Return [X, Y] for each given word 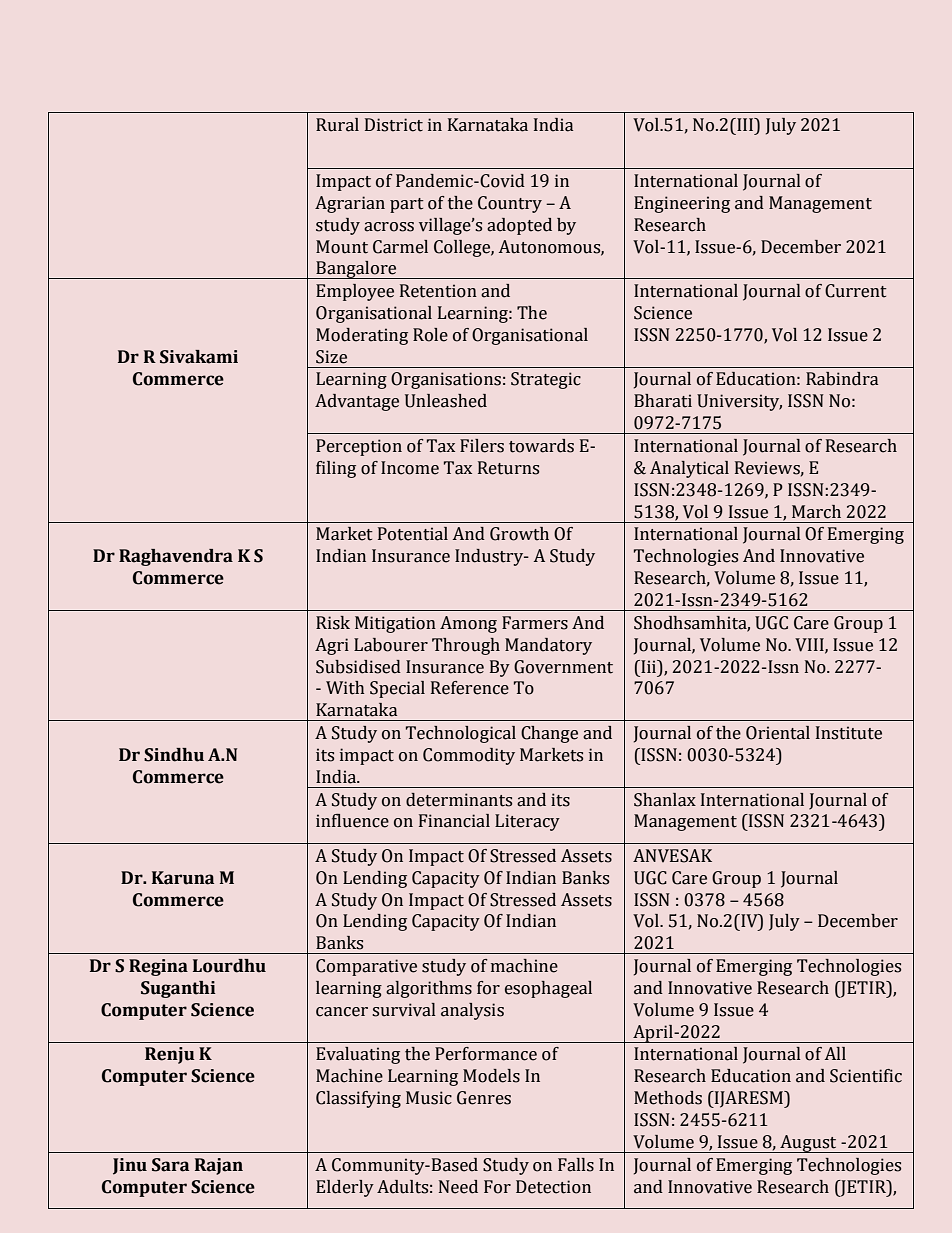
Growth [519, 534]
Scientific [866, 1076]
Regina [158, 967]
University [739, 402]
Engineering [682, 204]
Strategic [546, 380]
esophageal [548, 989]
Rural [337, 125]
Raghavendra [176, 557]
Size [331, 357]
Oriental [778, 733]
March [816, 512]
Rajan [219, 1166]
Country [510, 204]
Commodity [469, 756]
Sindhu [174, 755]
